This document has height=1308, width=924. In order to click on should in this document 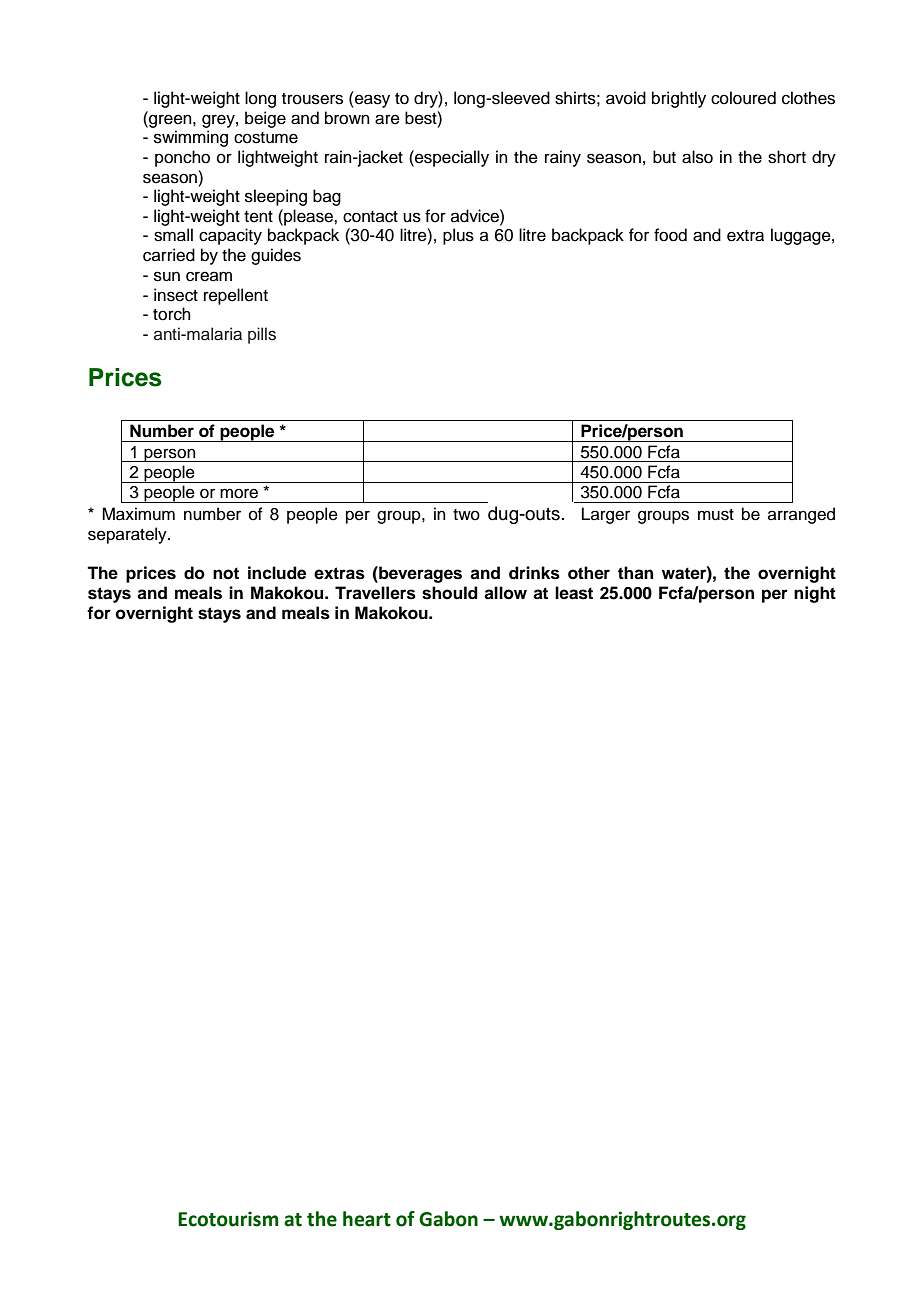, I will do `click(450, 593)`.
